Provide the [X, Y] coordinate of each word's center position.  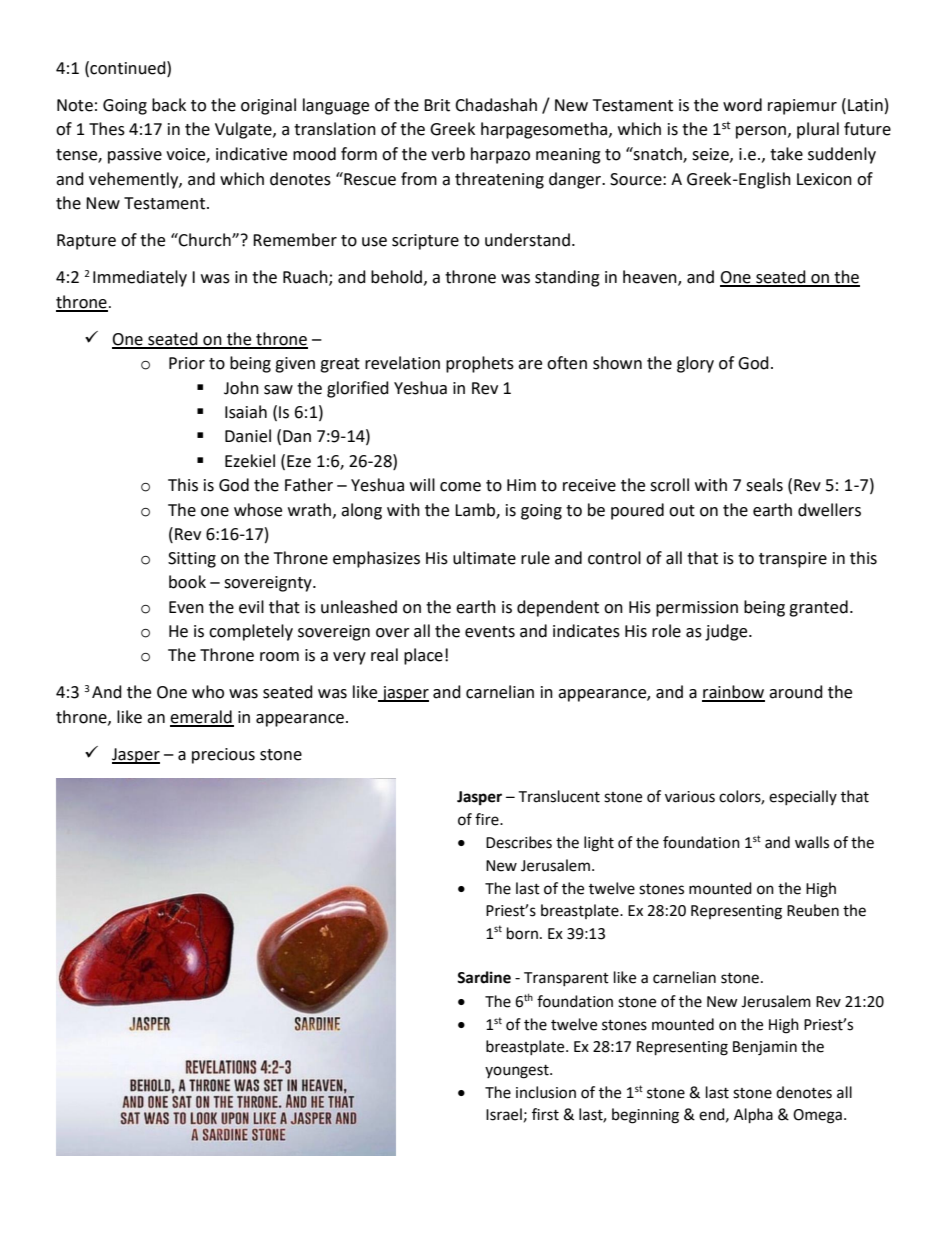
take [786, 154]
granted [818, 608]
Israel [504, 1114]
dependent [558, 608]
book [187, 582]
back [169, 105]
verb [448, 154]
